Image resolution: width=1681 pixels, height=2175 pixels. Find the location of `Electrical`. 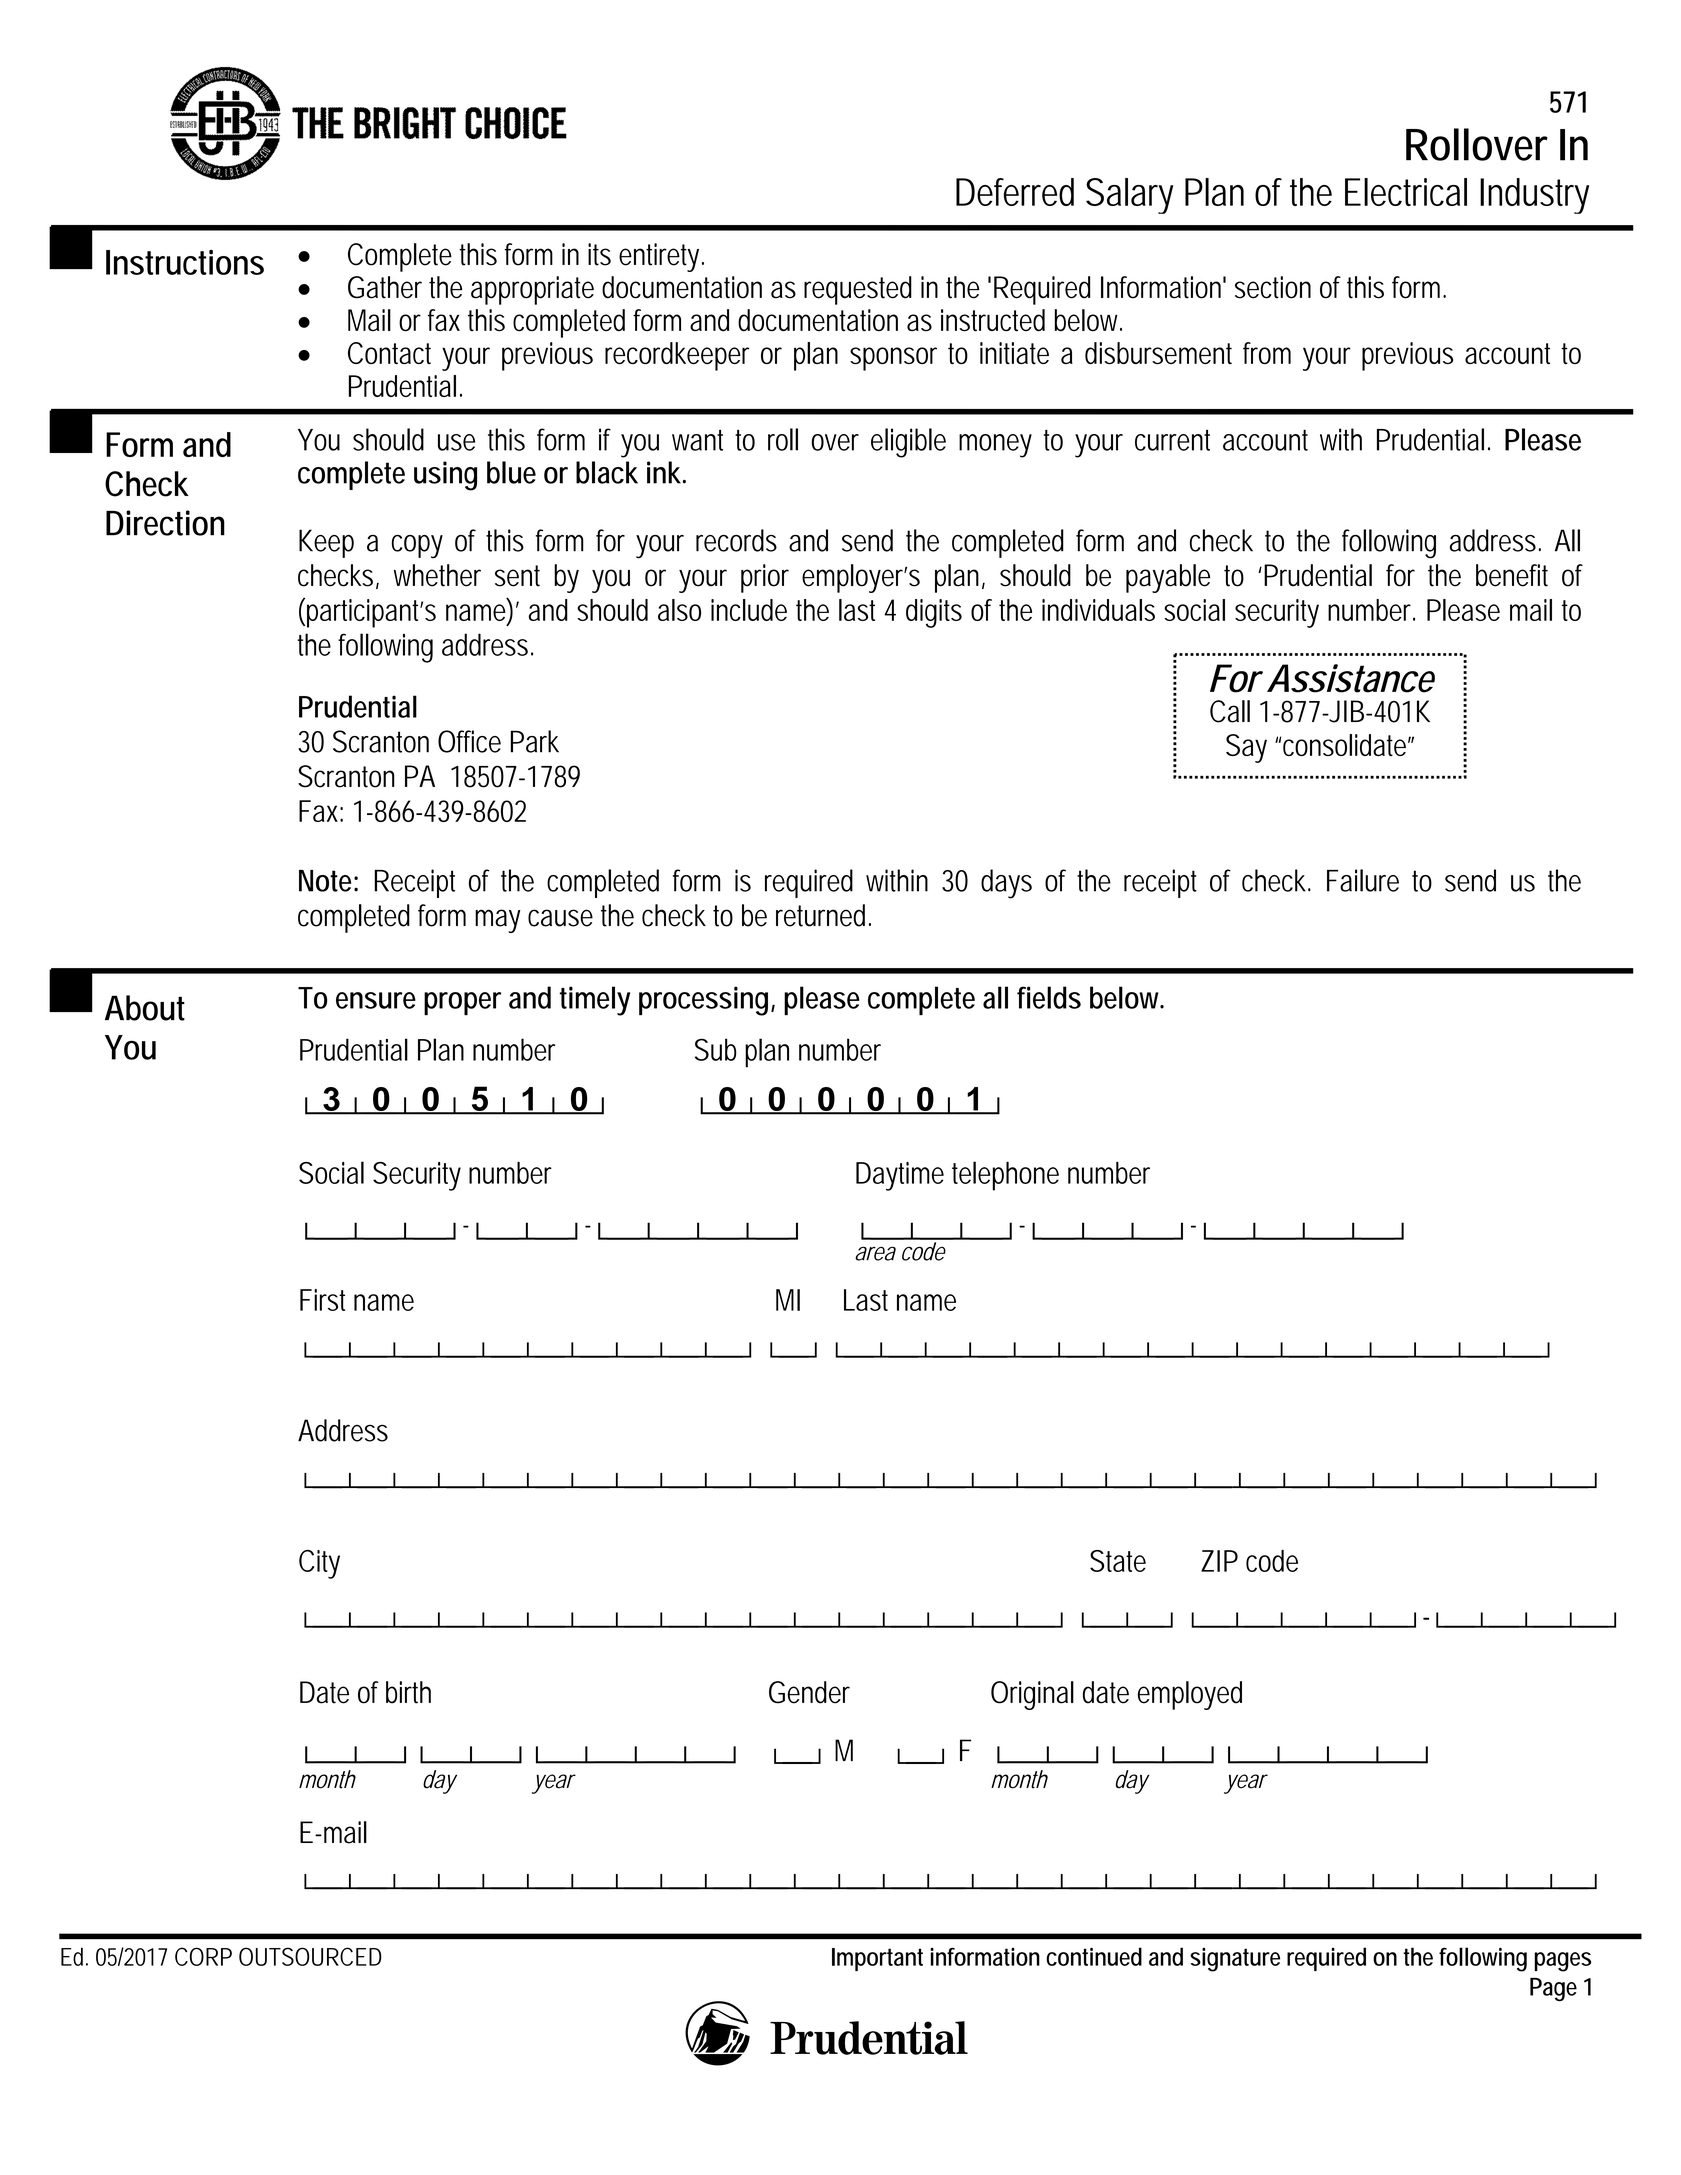

Electrical is located at coordinates (1406, 192).
